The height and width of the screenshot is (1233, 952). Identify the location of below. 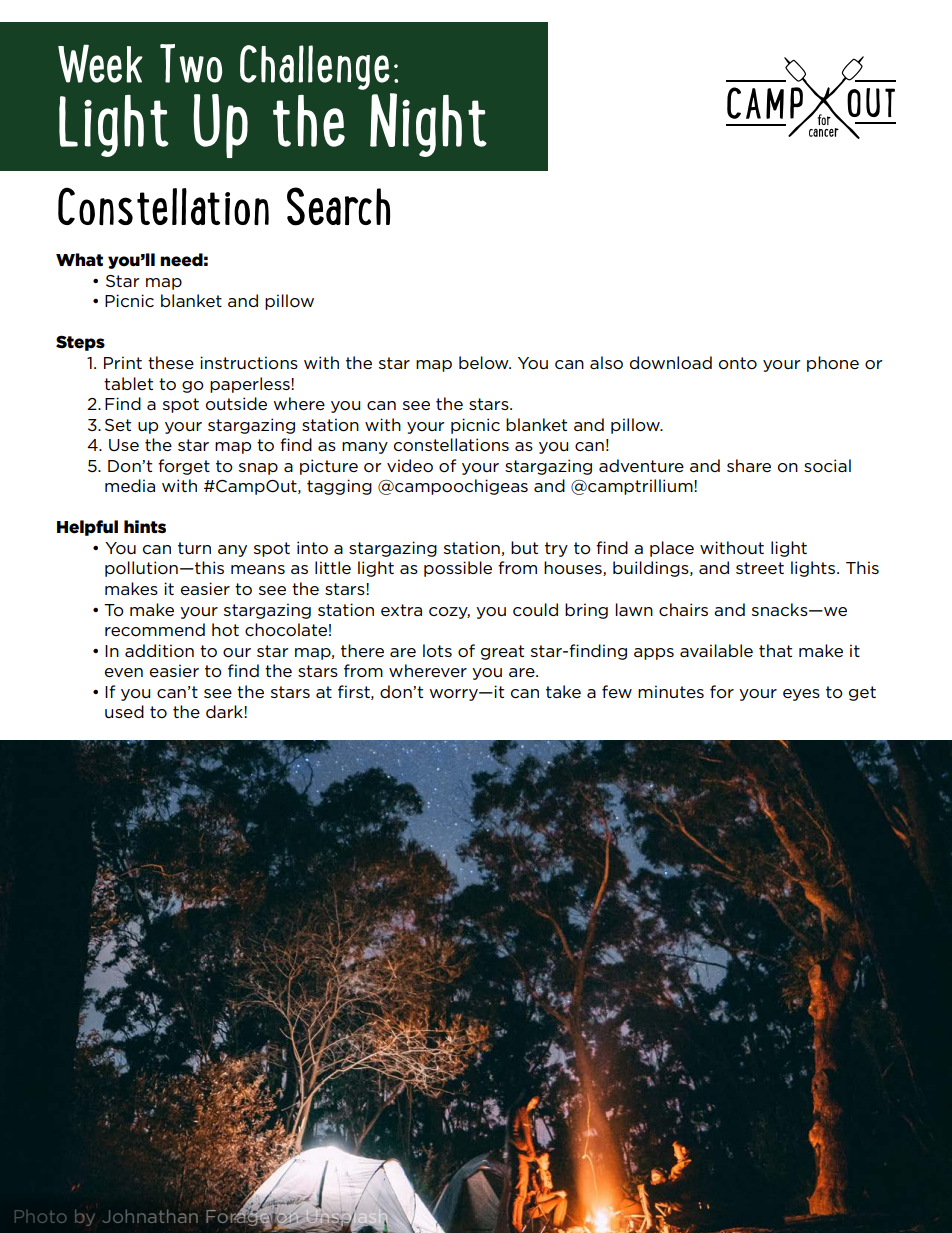
(485, 363).
